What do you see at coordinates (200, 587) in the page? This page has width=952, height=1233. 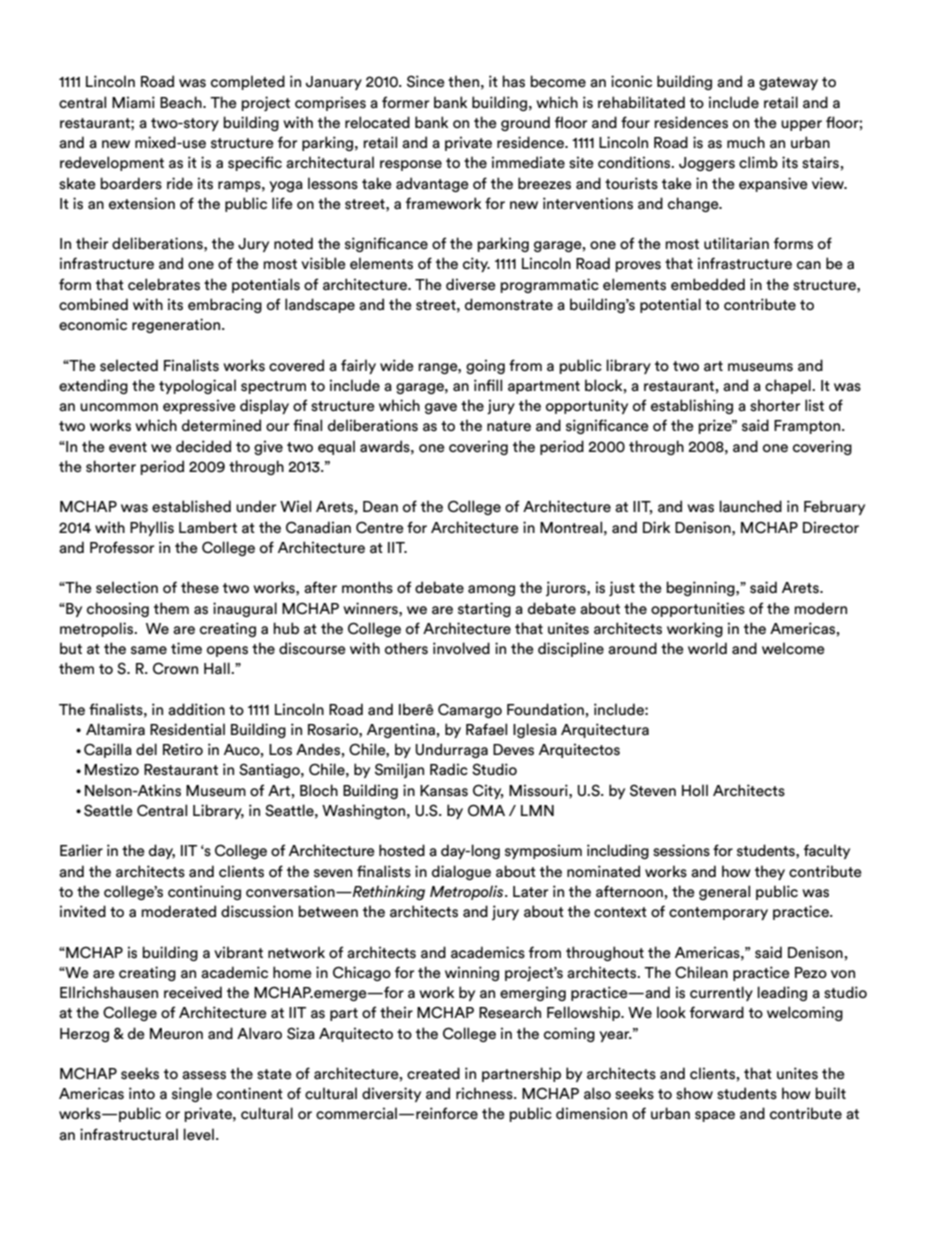 I see `these` at bounding box center [200, 587].
